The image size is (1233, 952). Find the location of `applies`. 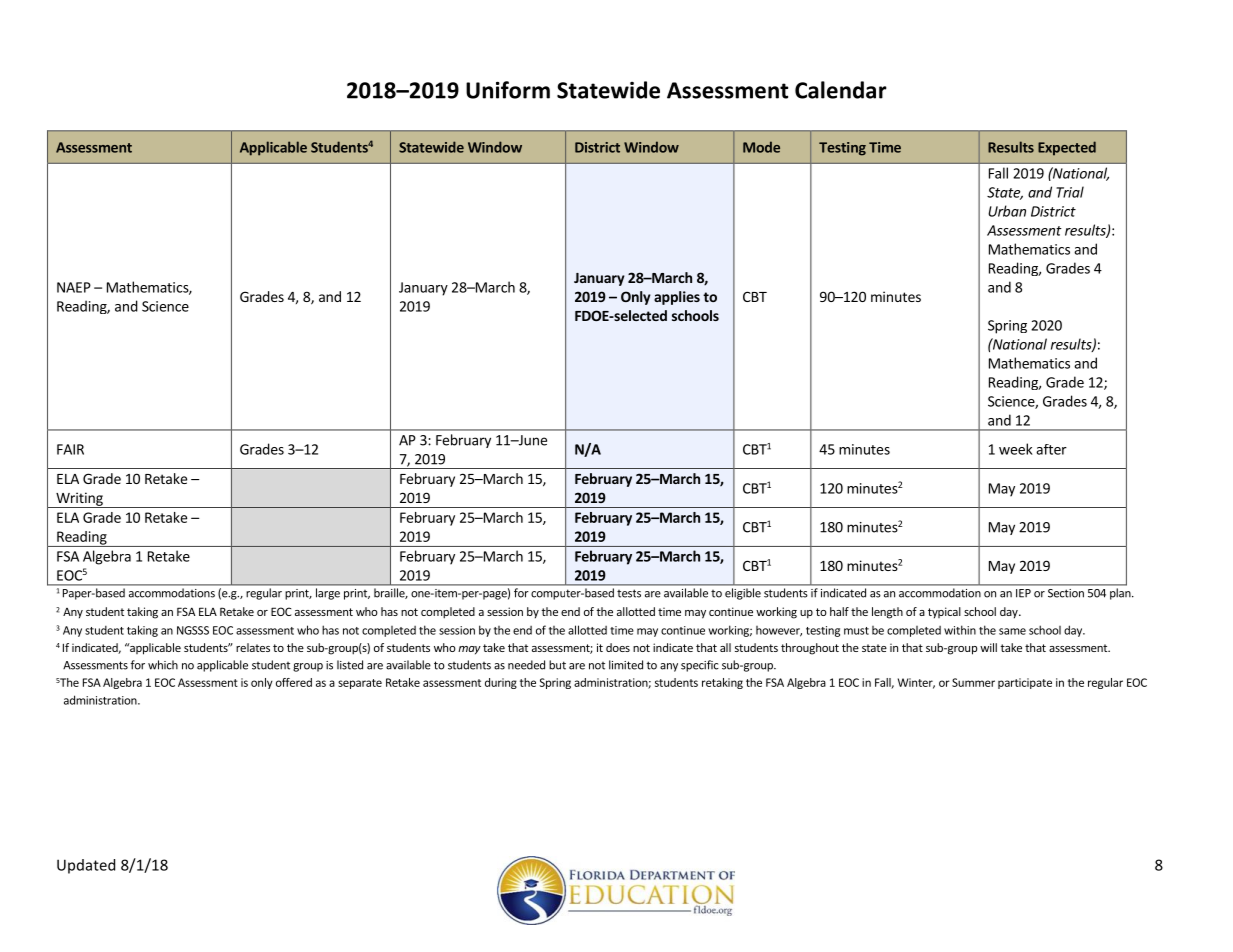

applies is located at coordinates (677, 298).
